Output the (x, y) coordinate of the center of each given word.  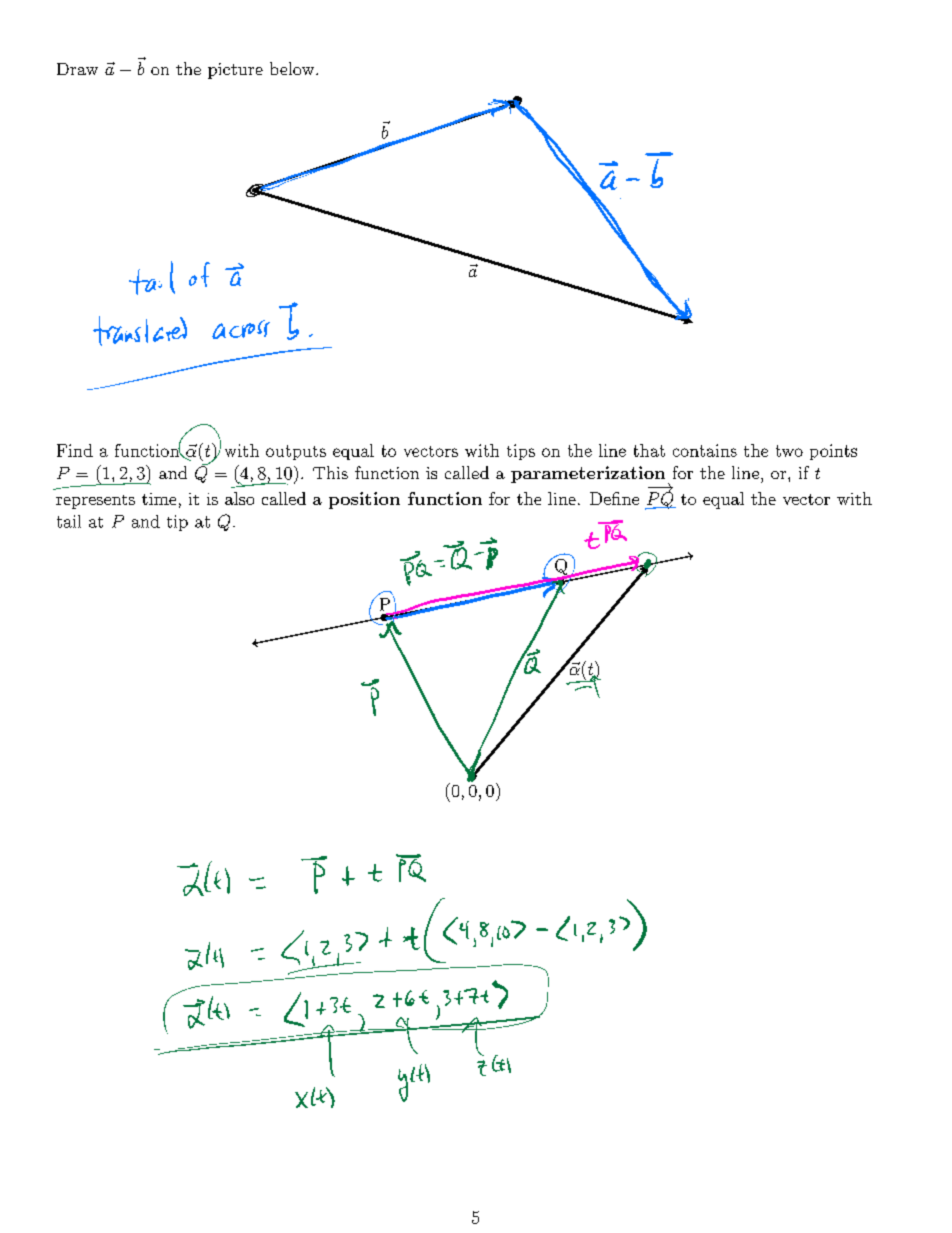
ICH (206, 884)
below (293, 68)
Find (75, 450)
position (364, 500)
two (789, 451)
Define (614, 498)
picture (235, 71)
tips (521, 452)
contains (705, 450)
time (159, 499)
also (239, 498)
